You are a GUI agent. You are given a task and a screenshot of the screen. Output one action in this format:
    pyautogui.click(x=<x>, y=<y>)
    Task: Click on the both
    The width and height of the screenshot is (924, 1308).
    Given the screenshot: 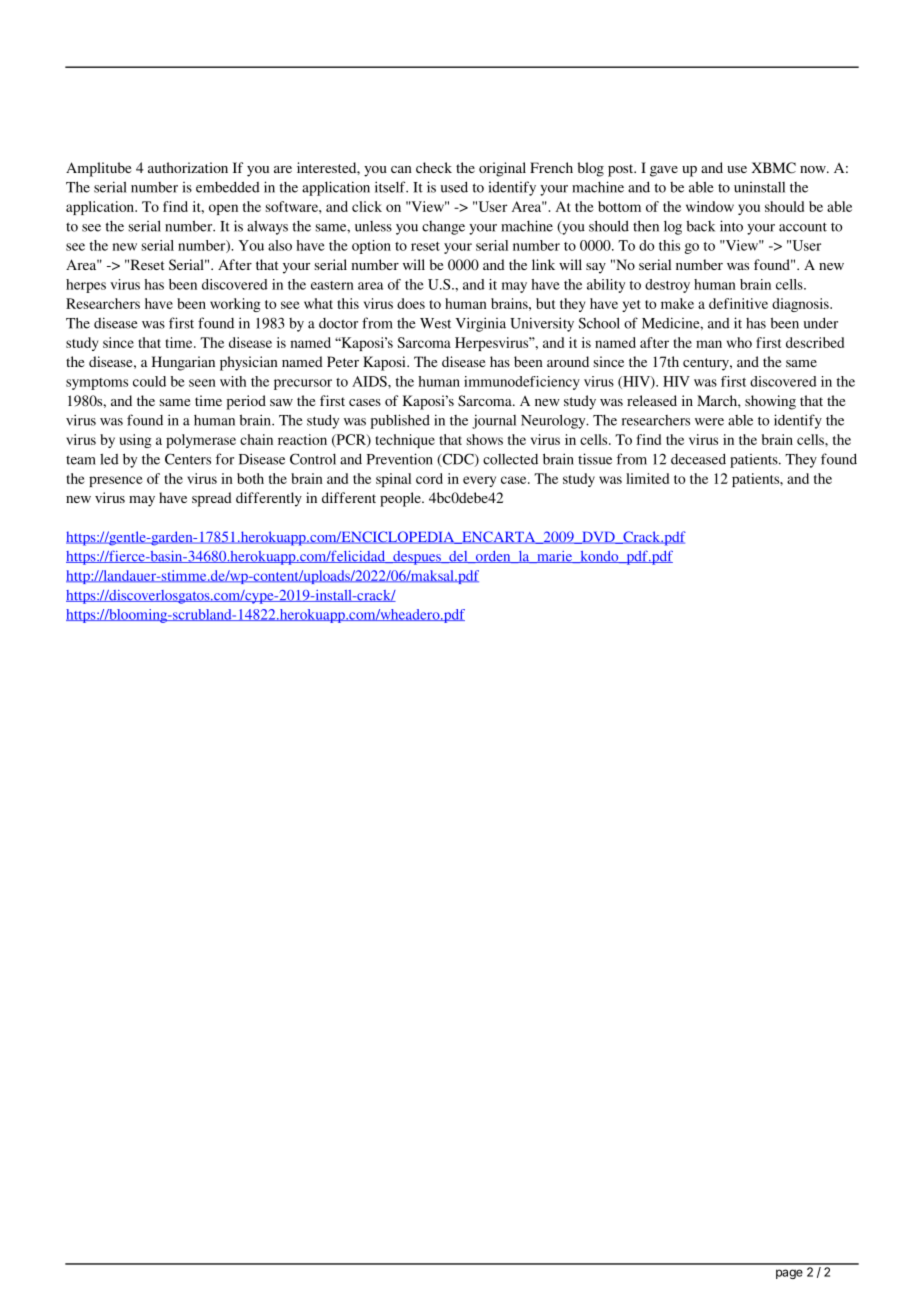 What is the action you would take?
    pyautogui.click(x=250, y=478)
